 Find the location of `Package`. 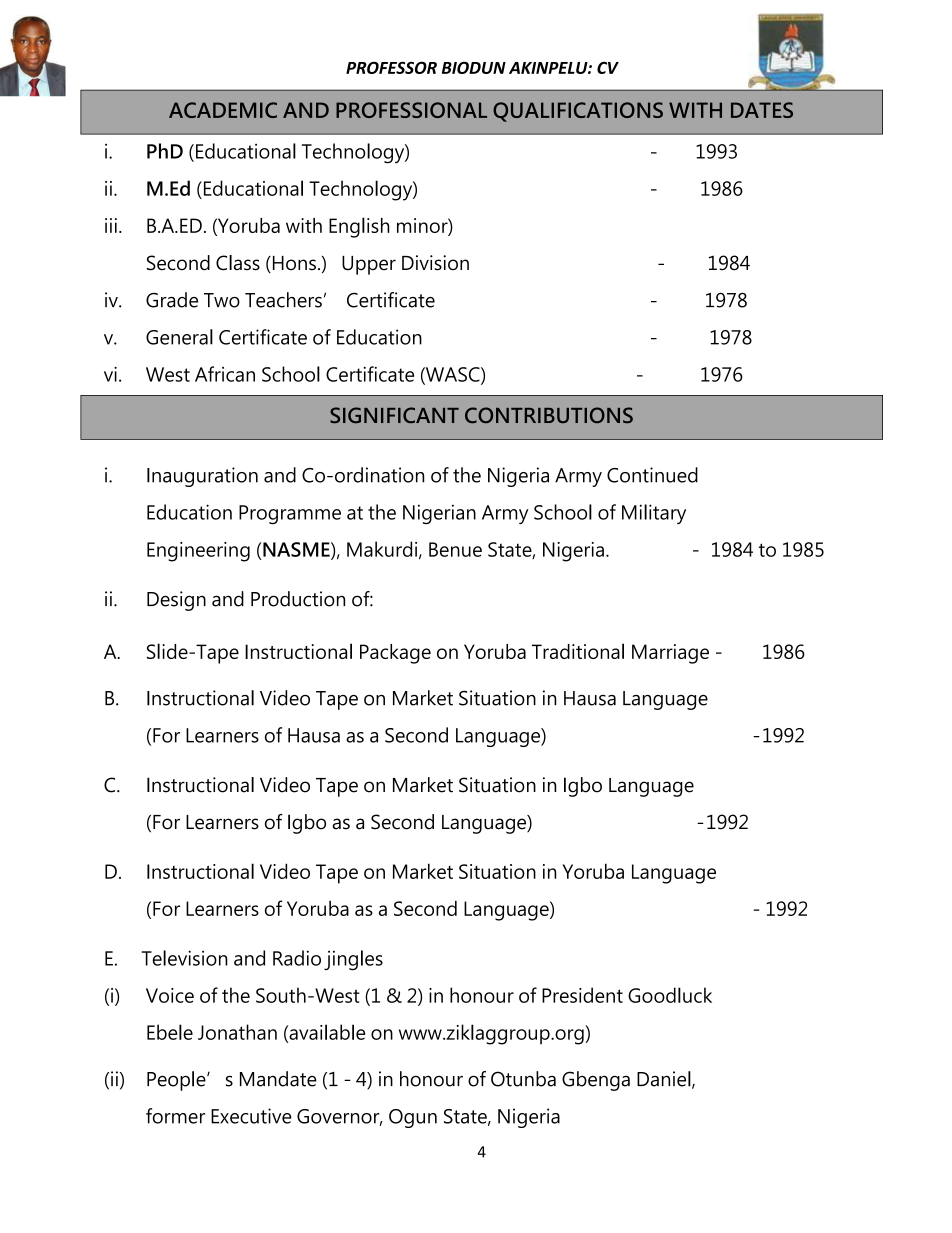

Package is located at coordinates (395, 654).
